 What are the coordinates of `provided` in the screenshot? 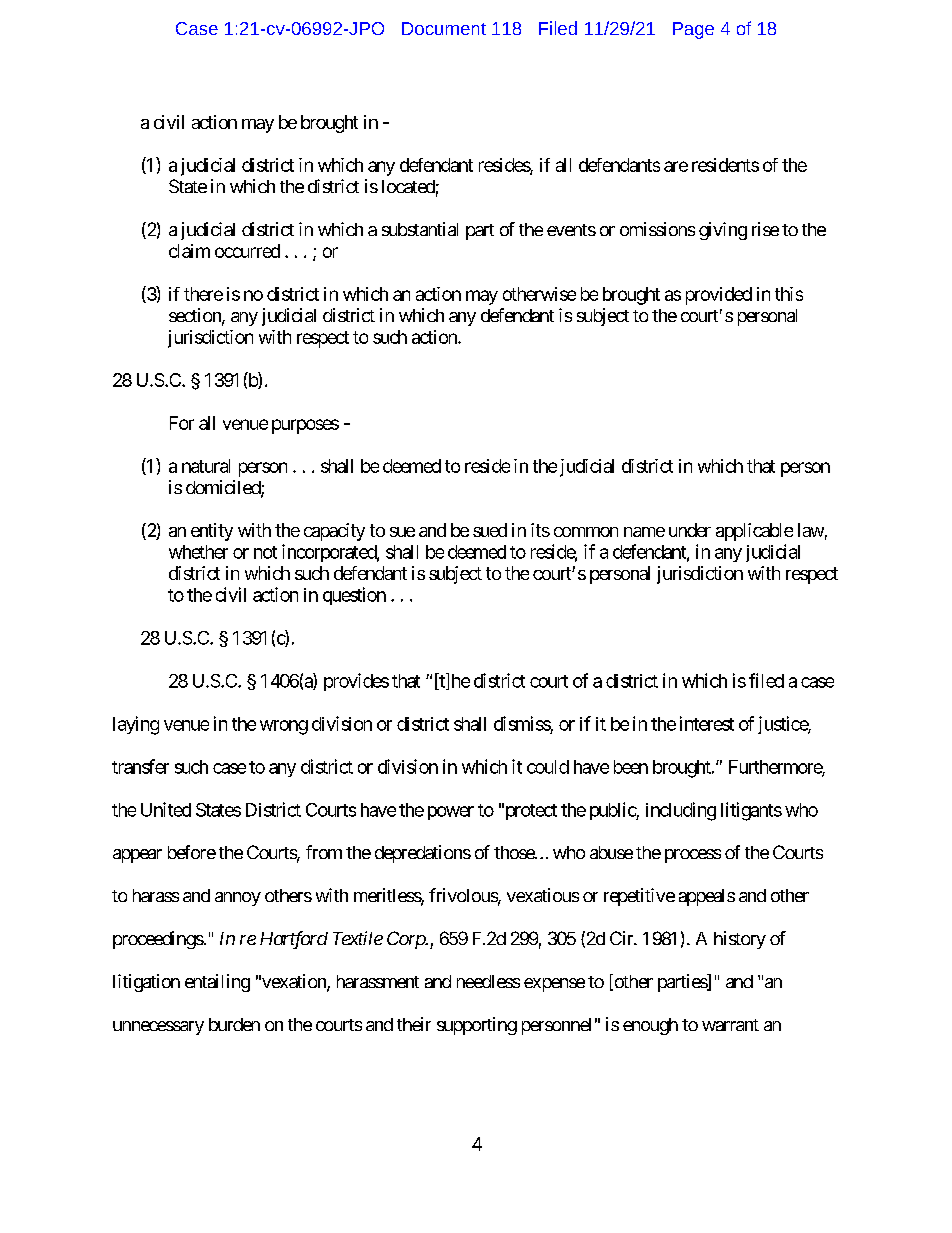 It's located at (719, 296).
